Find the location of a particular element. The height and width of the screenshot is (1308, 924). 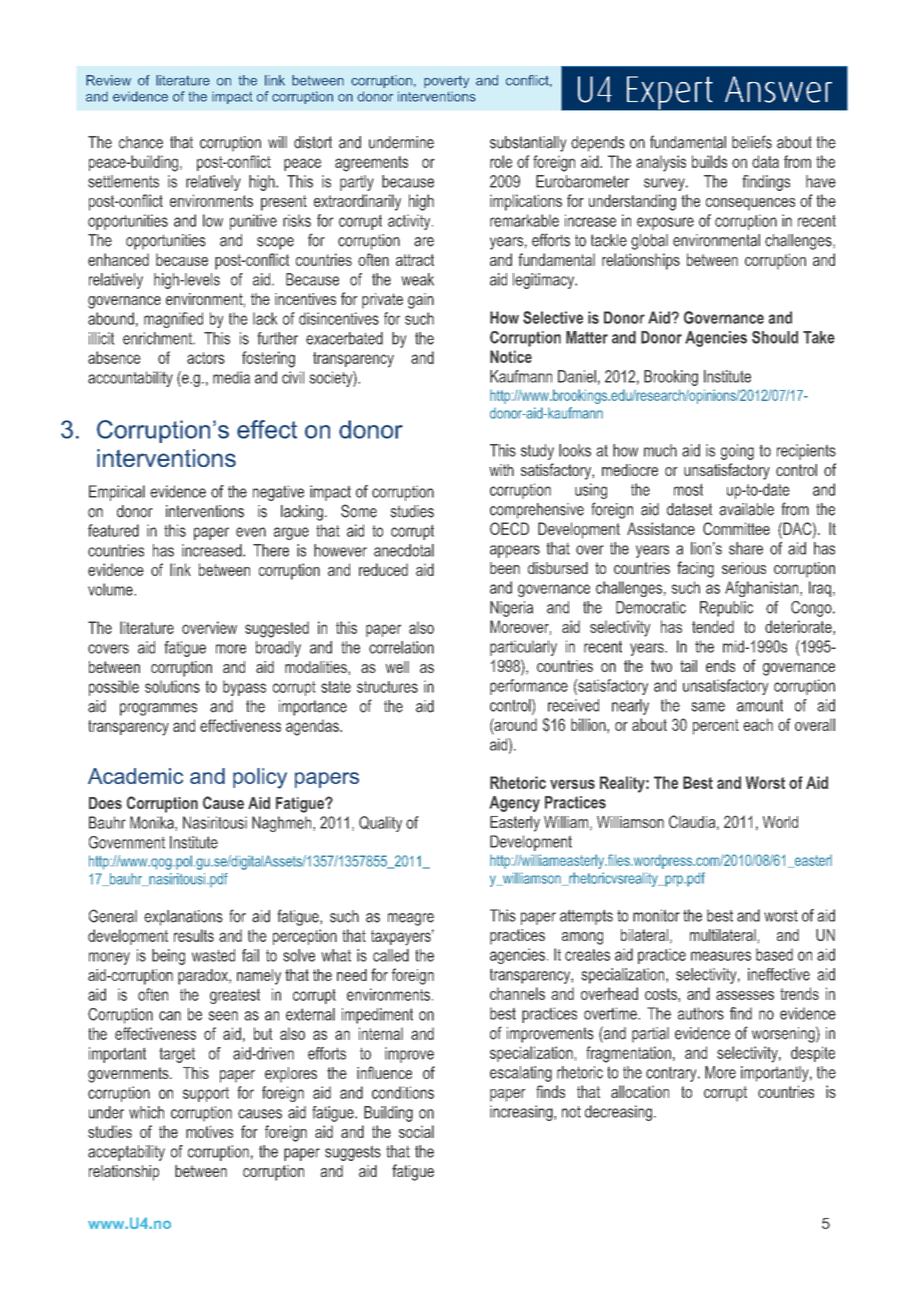

World is located at coordinates (780, 822).
